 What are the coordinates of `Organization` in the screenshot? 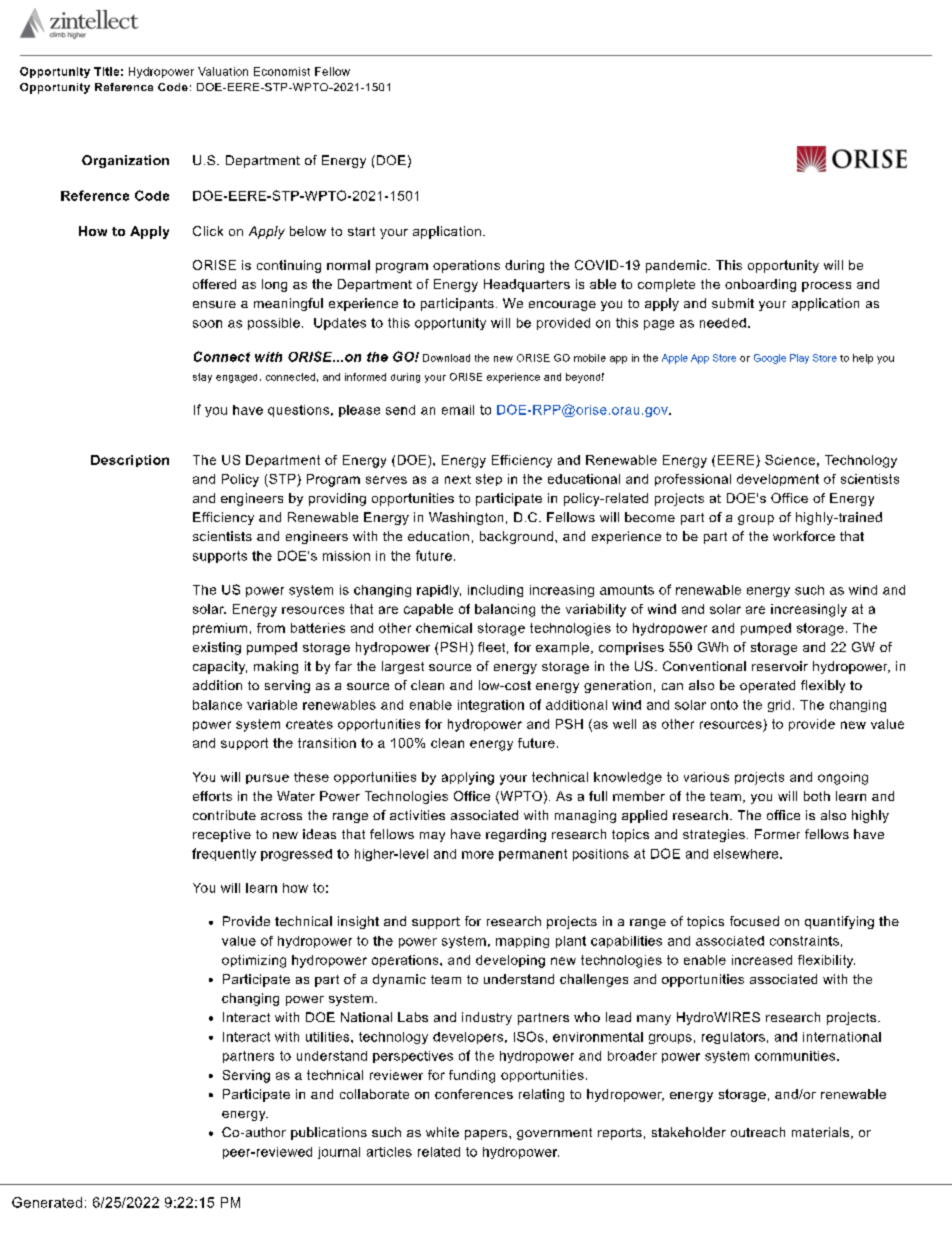 It's located at (125, 161).
